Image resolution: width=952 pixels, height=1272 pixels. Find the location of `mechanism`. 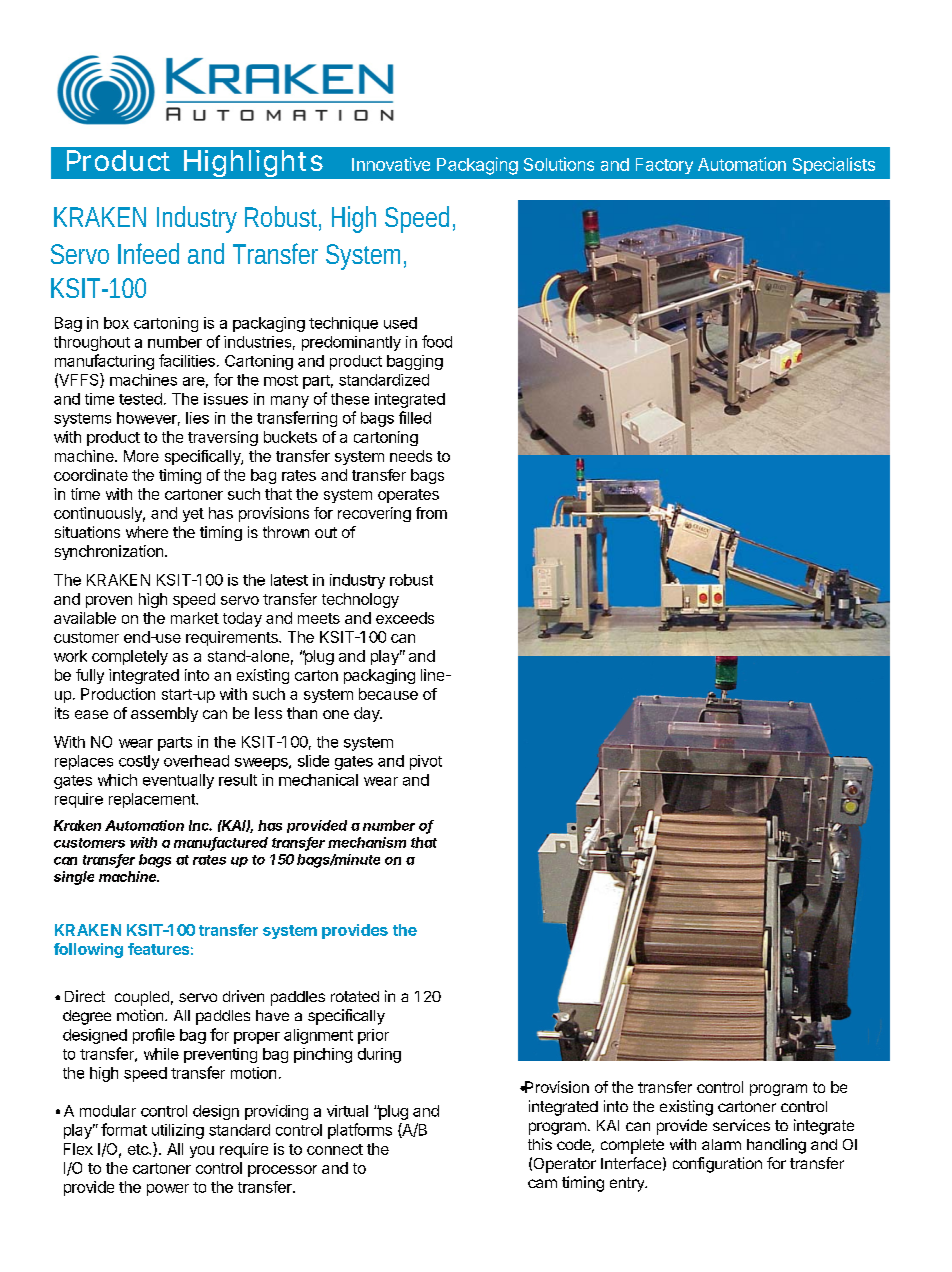

mechanism is located at coordinates (367, 842).
